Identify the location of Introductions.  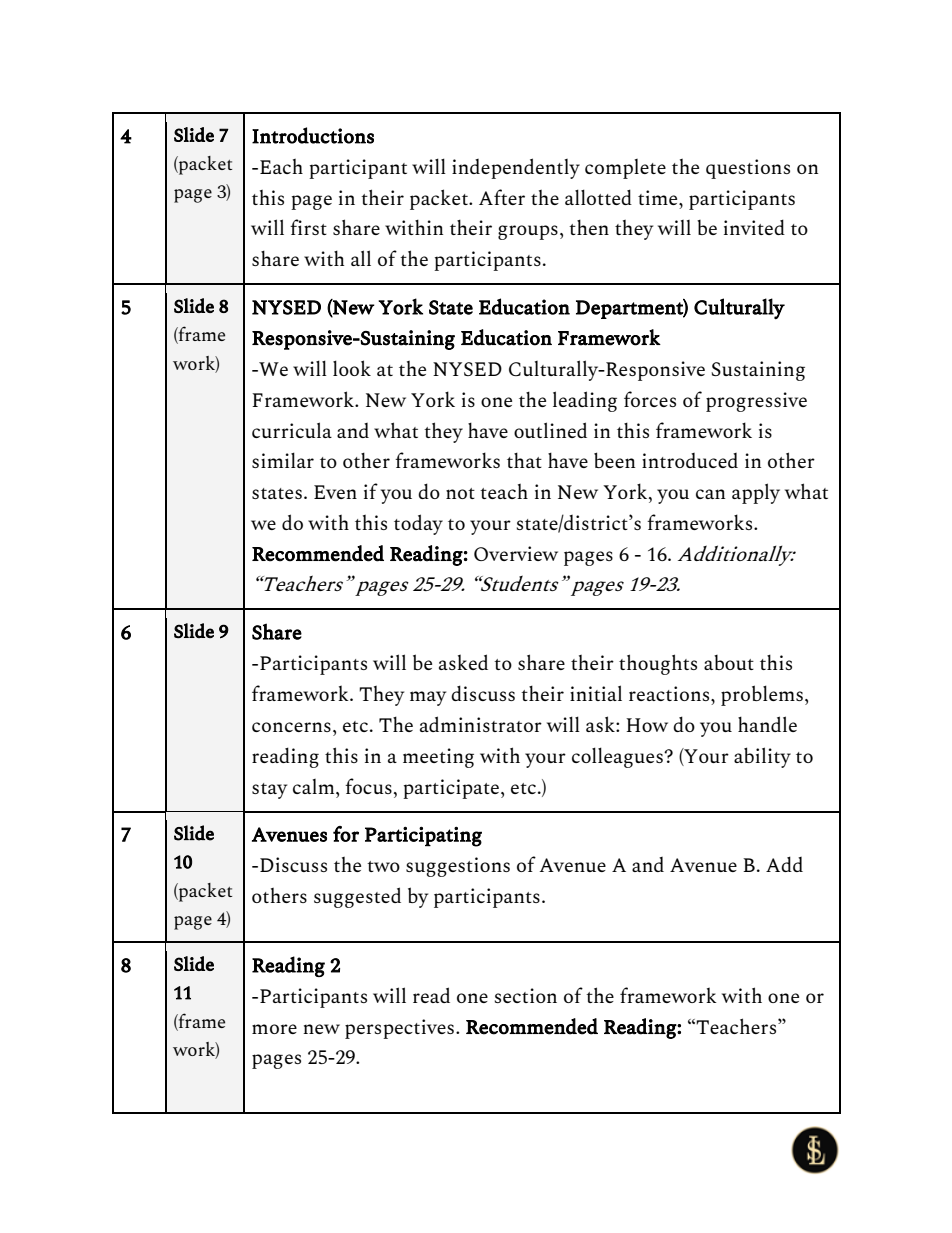
(313, 135).
